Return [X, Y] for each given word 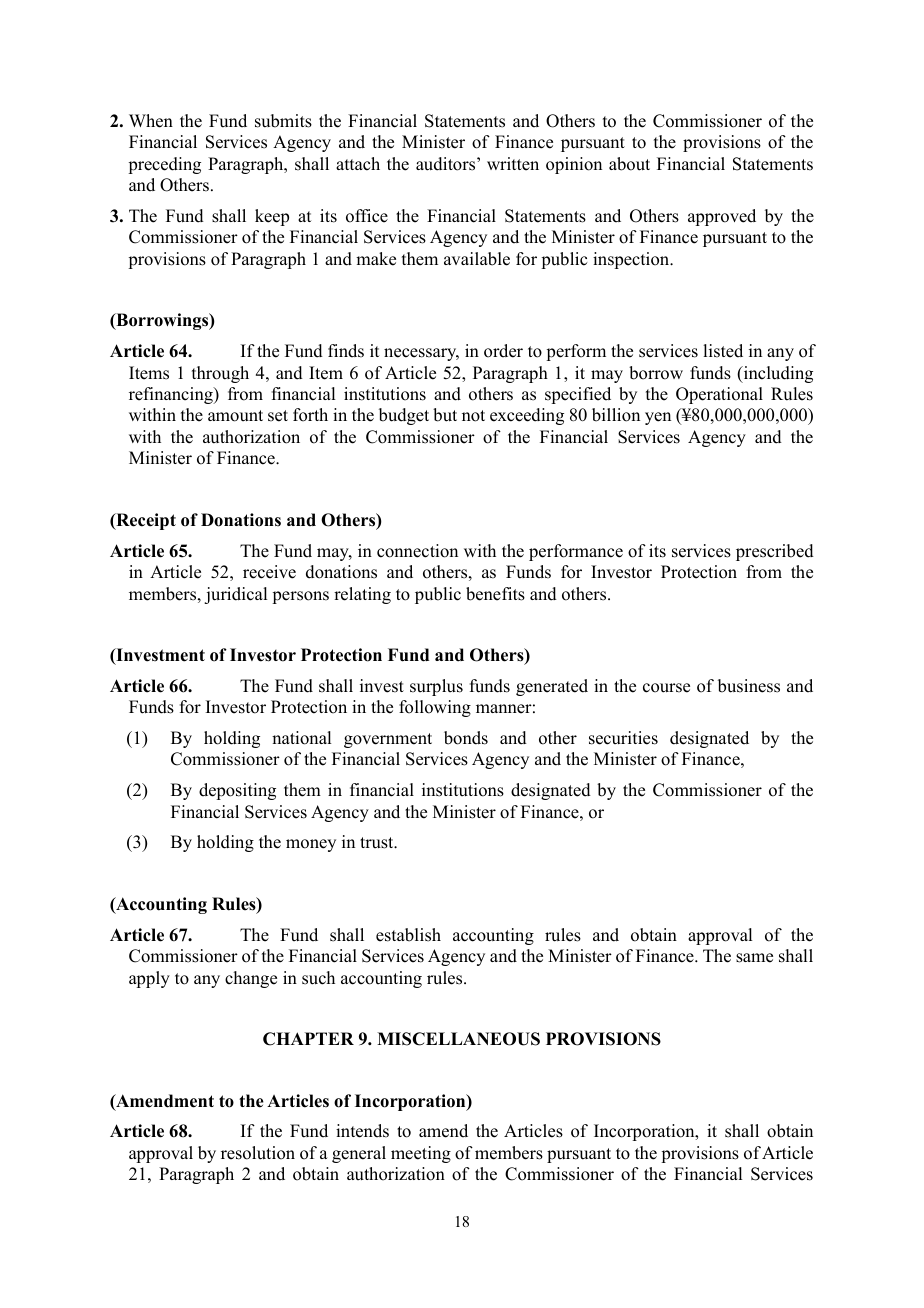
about [629, 164]
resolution [258, 1153]
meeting [421, 1154]
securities [623, 738]
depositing [237, 791]
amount [235, 416]
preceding [164, 165]
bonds [466, 738]
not [473, 416]
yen [658, 418]
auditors [447, 164]
